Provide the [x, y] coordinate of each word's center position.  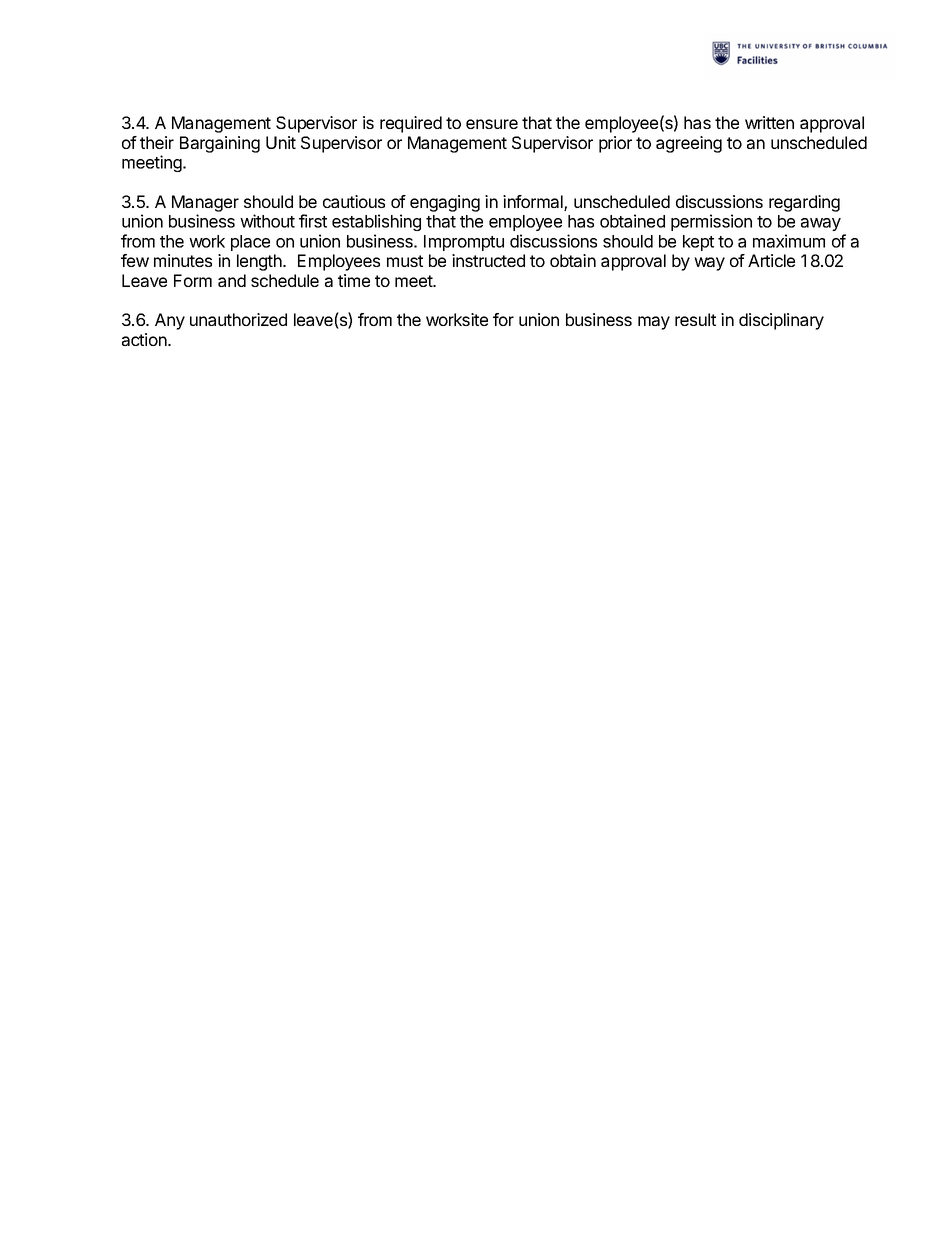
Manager [205, 205]
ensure [492, 124]
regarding [804, 203]
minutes [183, 260]
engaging [445, 203]
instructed [488, 260]
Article [771, 260]
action [144, 339]
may [654, 323]
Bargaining [220, 144]
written [769, 122]
